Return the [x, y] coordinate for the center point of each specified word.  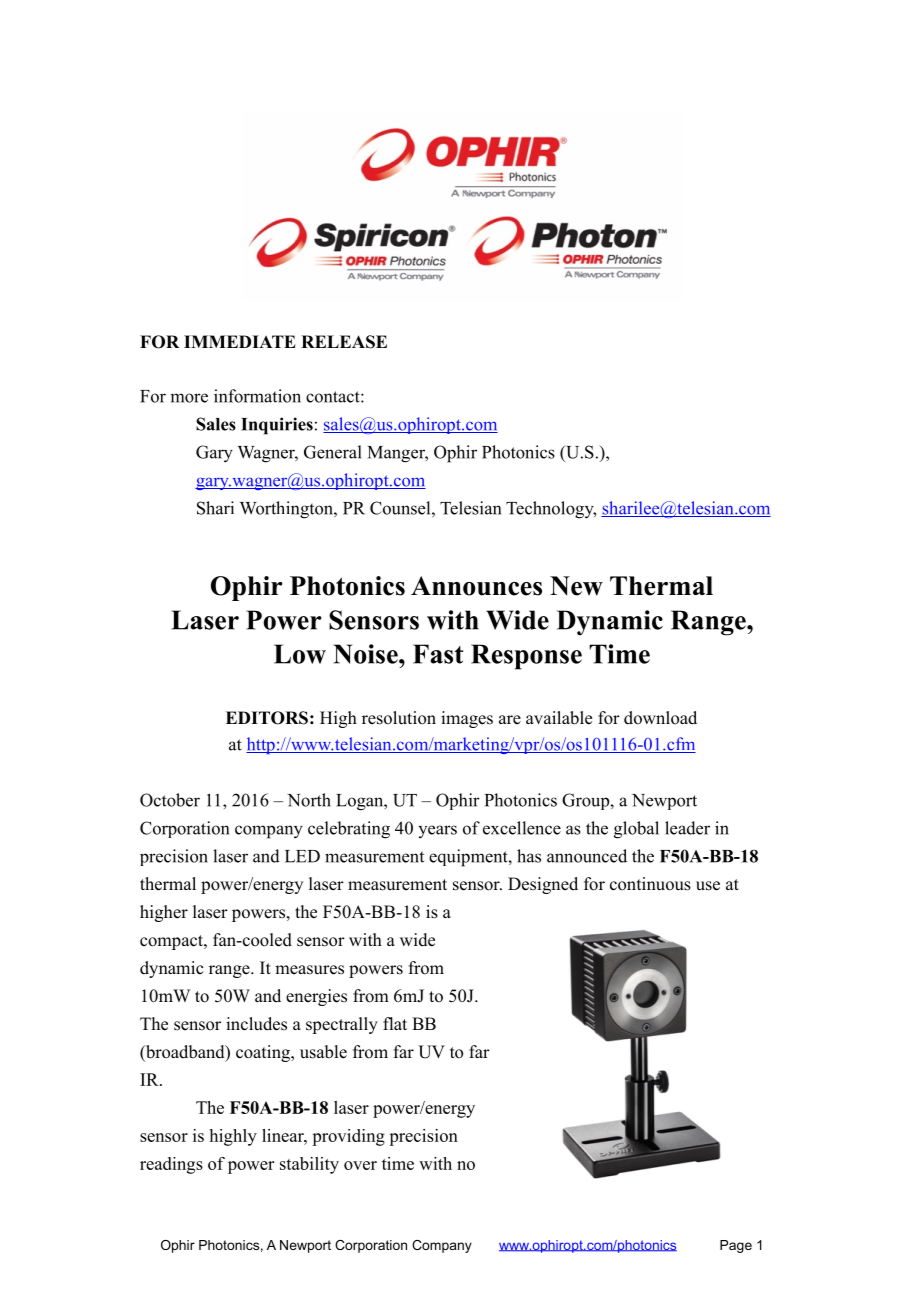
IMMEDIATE [240, 341]
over [360, 1165]
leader [687, 828]
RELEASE [344, 342]
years [437, 831]
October [170, 800]
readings [171, 1165]
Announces [476, 586]
